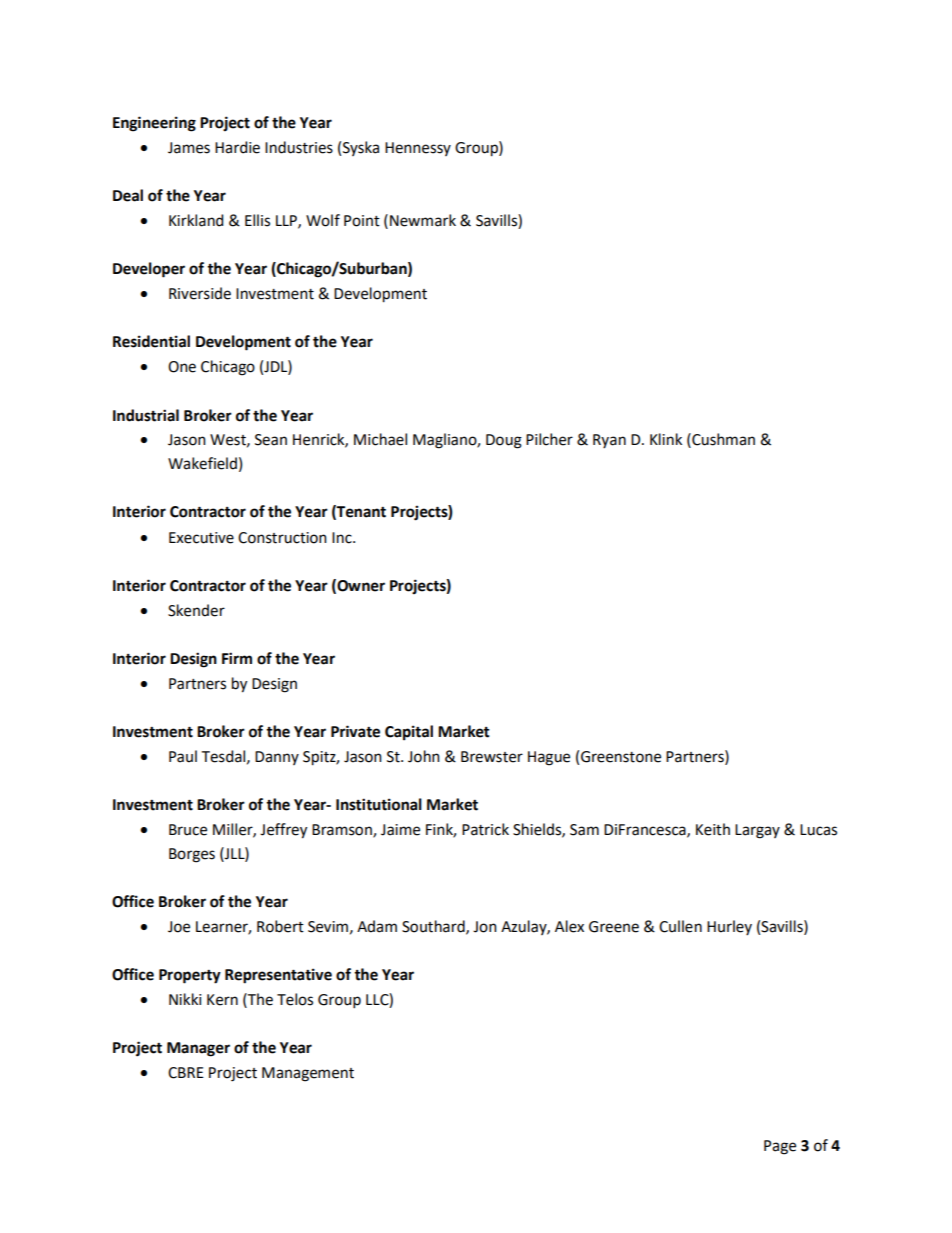 This screenshot has height=1233, width=952. What do you see at coordinates (780, 1147) in the screenshot?
I see `Page` at bounding box center [780, 1147].
